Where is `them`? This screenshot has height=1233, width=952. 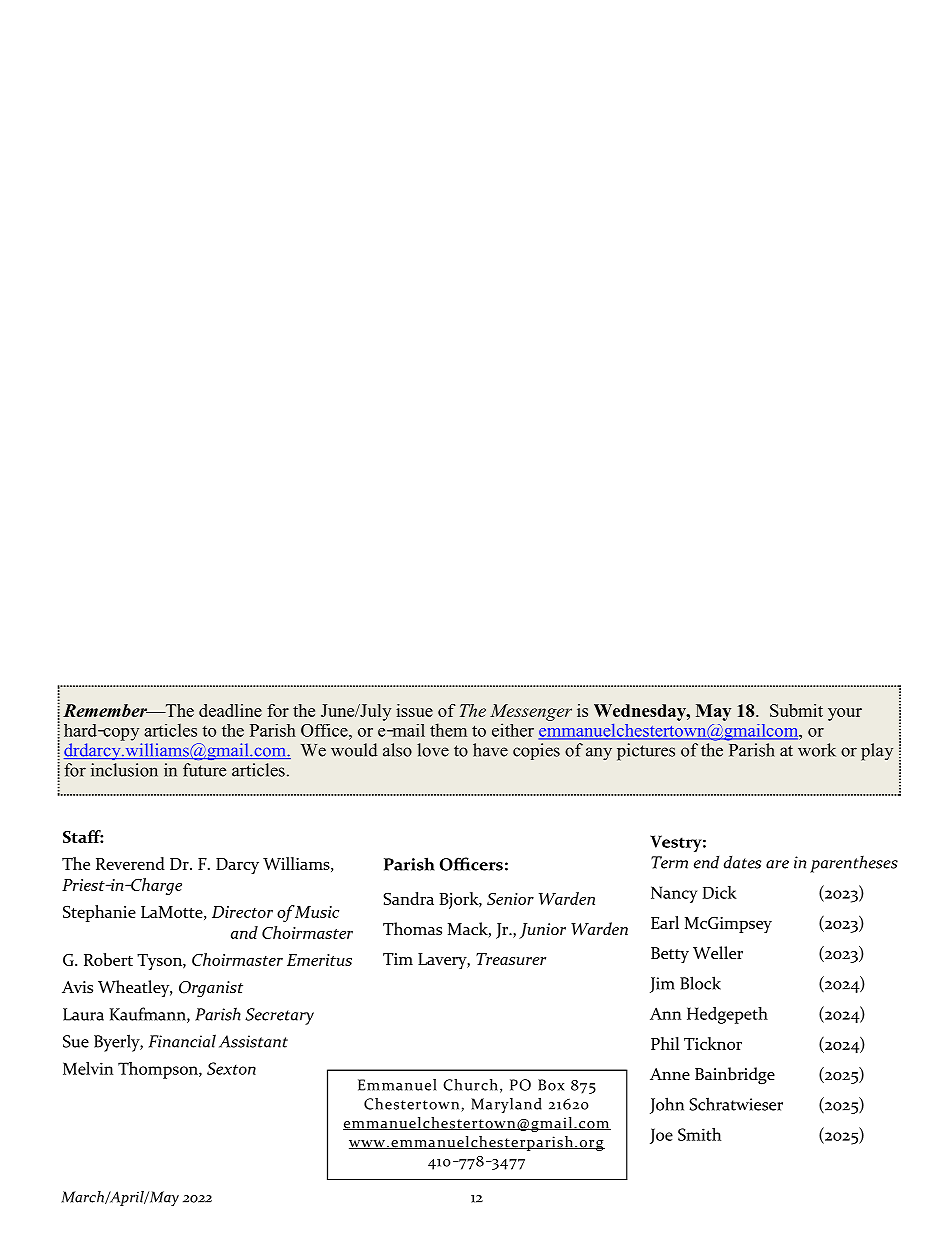
them is located at coordinates (448, 730).
